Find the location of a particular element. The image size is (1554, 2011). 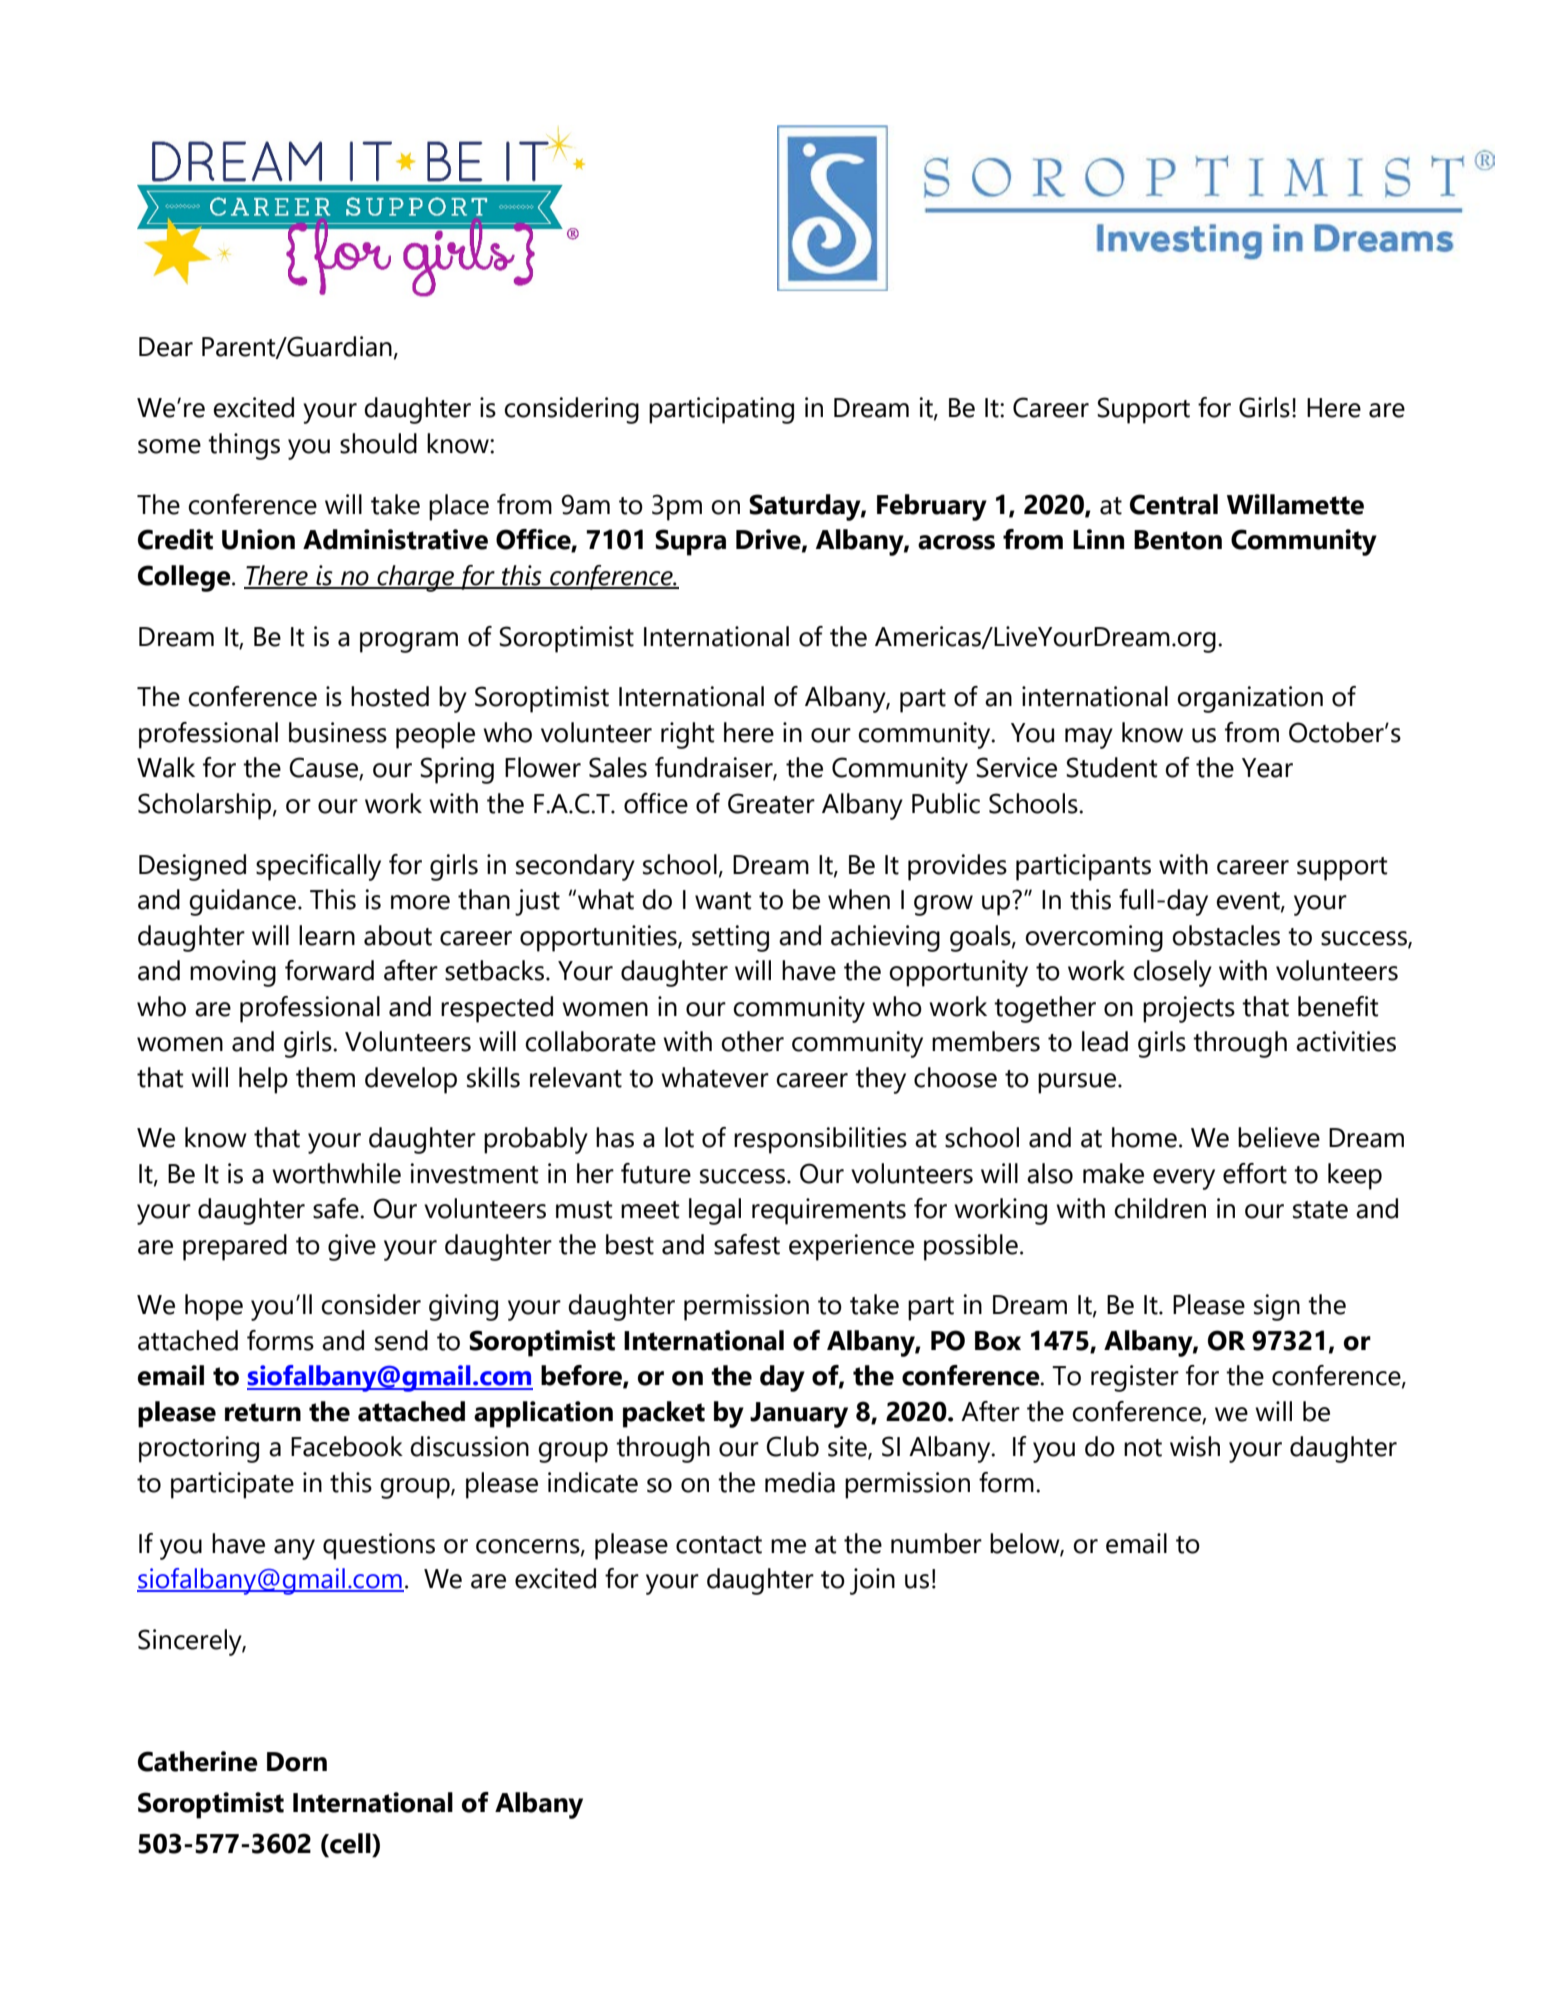

Supra is located at coordinates (690, 542).
